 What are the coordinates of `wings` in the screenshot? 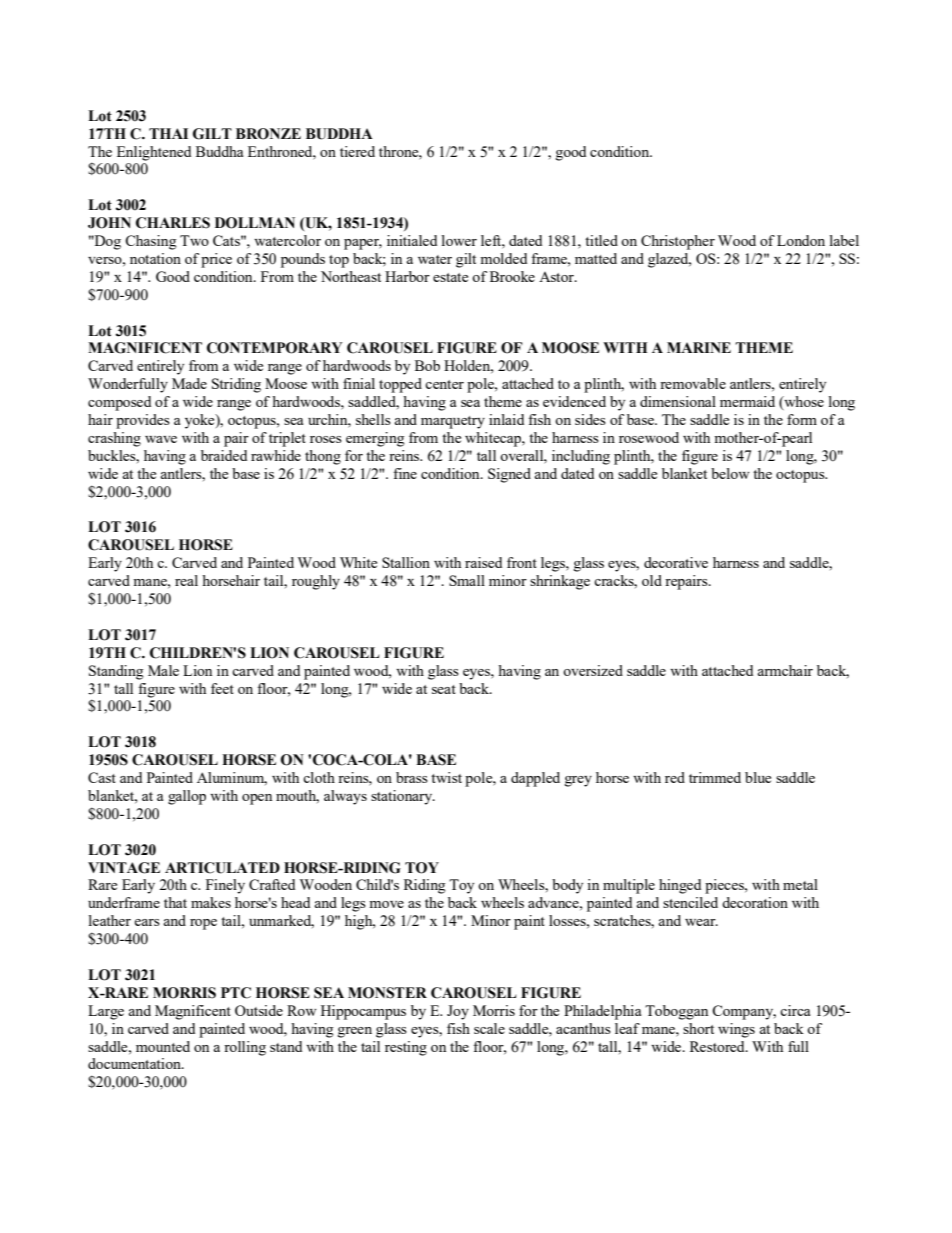 It's located at (736, 1030).
